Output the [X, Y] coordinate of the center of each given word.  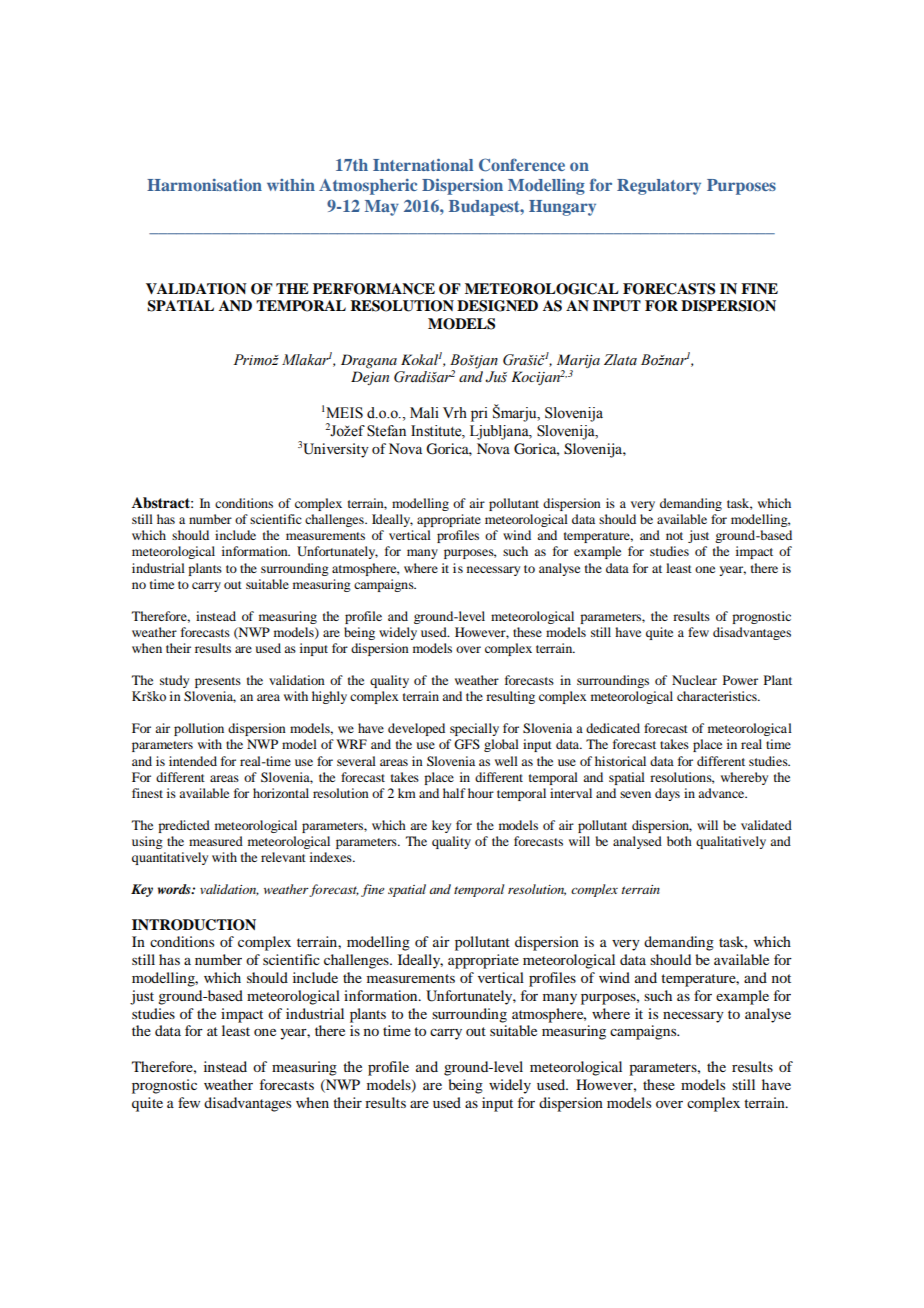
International [423, 164]
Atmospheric [368, 187]
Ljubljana [500, 432]
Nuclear [694, 680]
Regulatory [659, 187]
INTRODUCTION [194, 925]
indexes [332, 857]
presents [218, 682]
